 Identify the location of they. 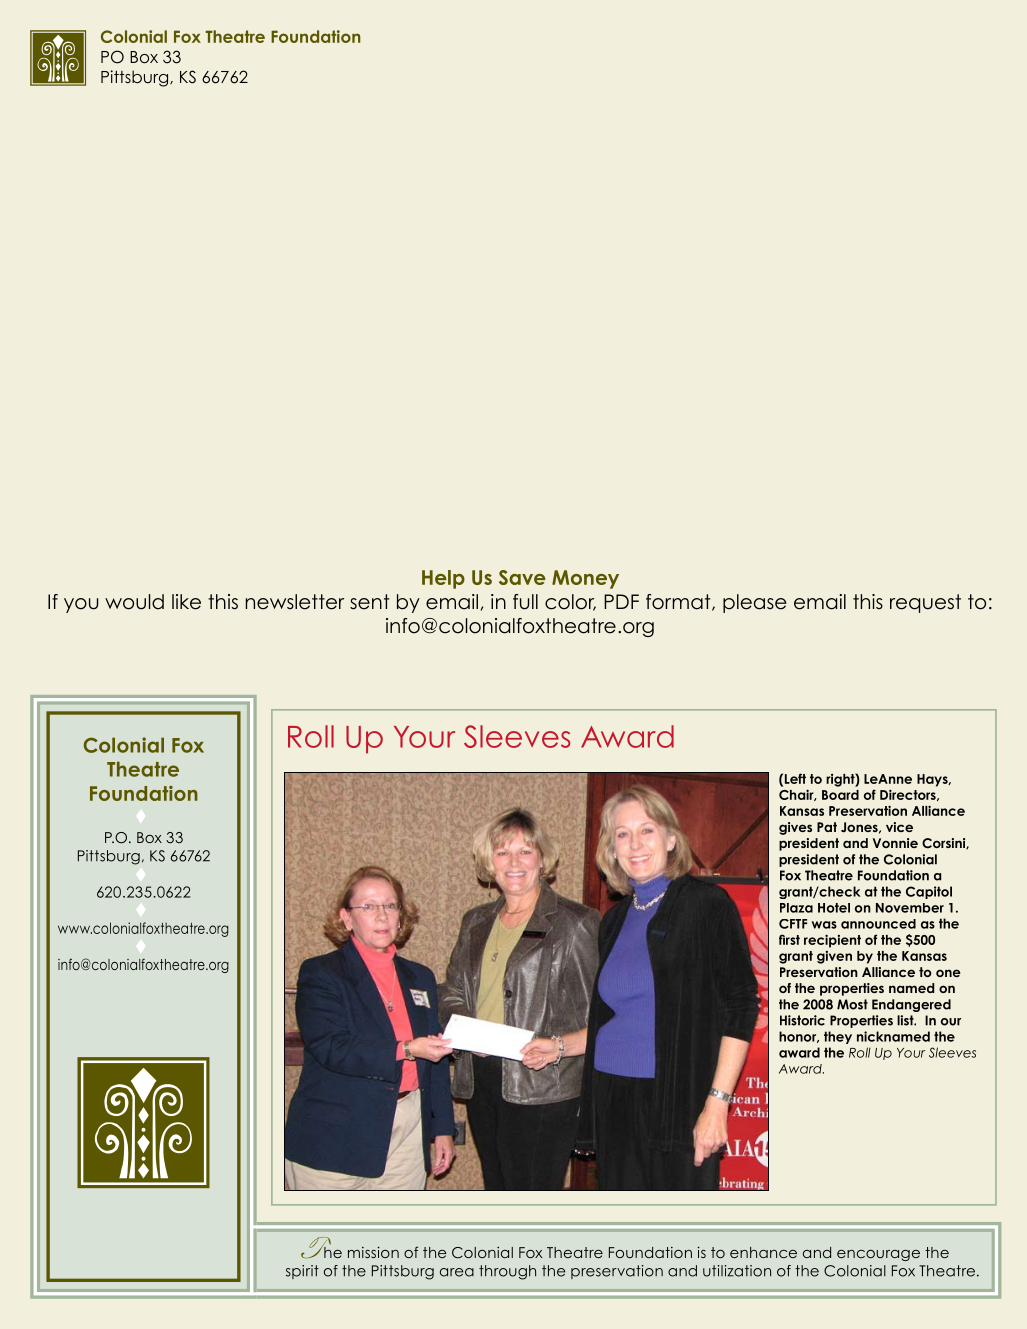
(838, 1037).
